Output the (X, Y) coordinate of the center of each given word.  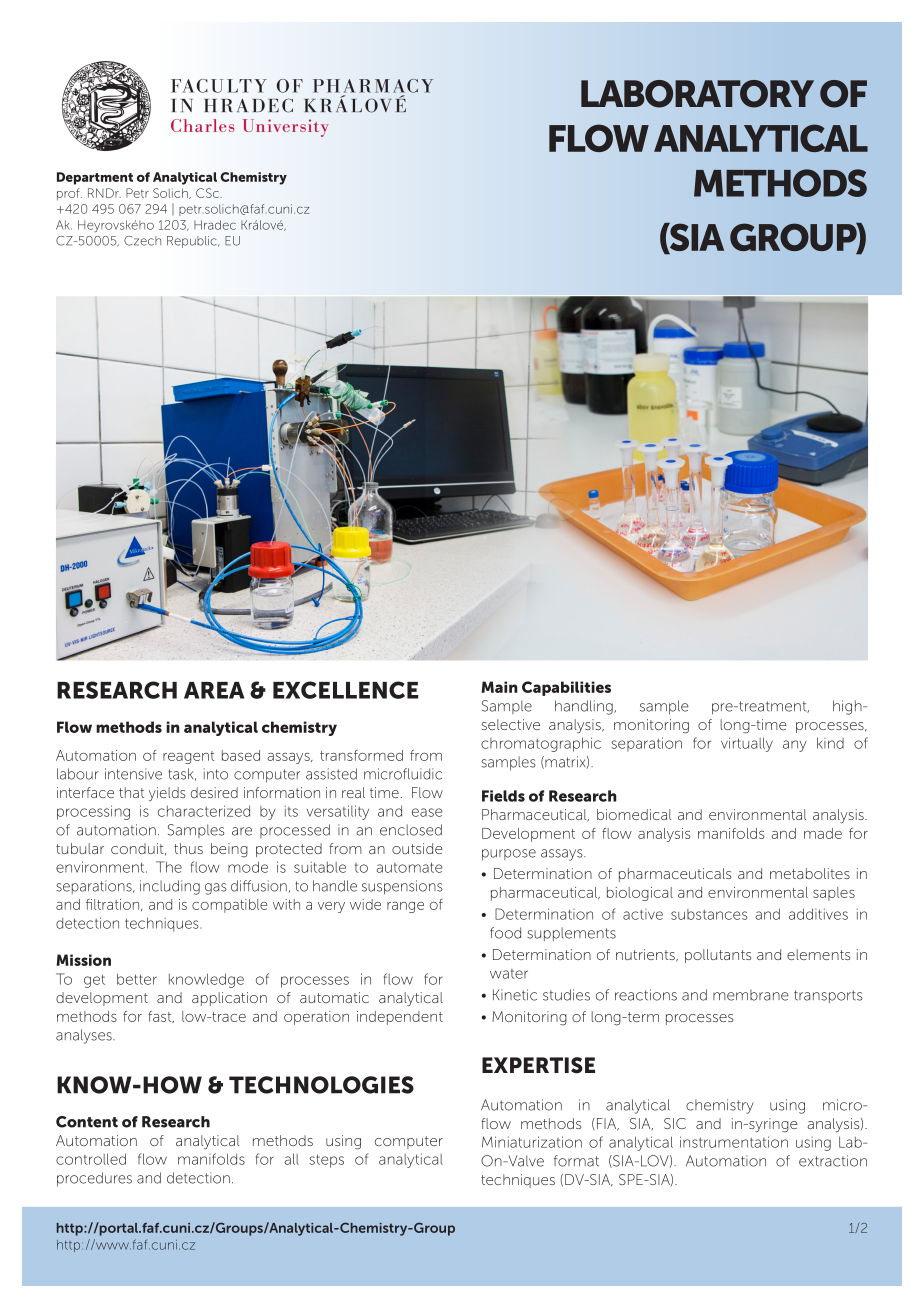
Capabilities (566, 688)
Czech (142, 241)
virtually (747, 744)
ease (427, 812)
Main (500, 687)
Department (95, 178)
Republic (193, 242)
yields (167, 794)
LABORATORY (697, 94)
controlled (91, 1159)
